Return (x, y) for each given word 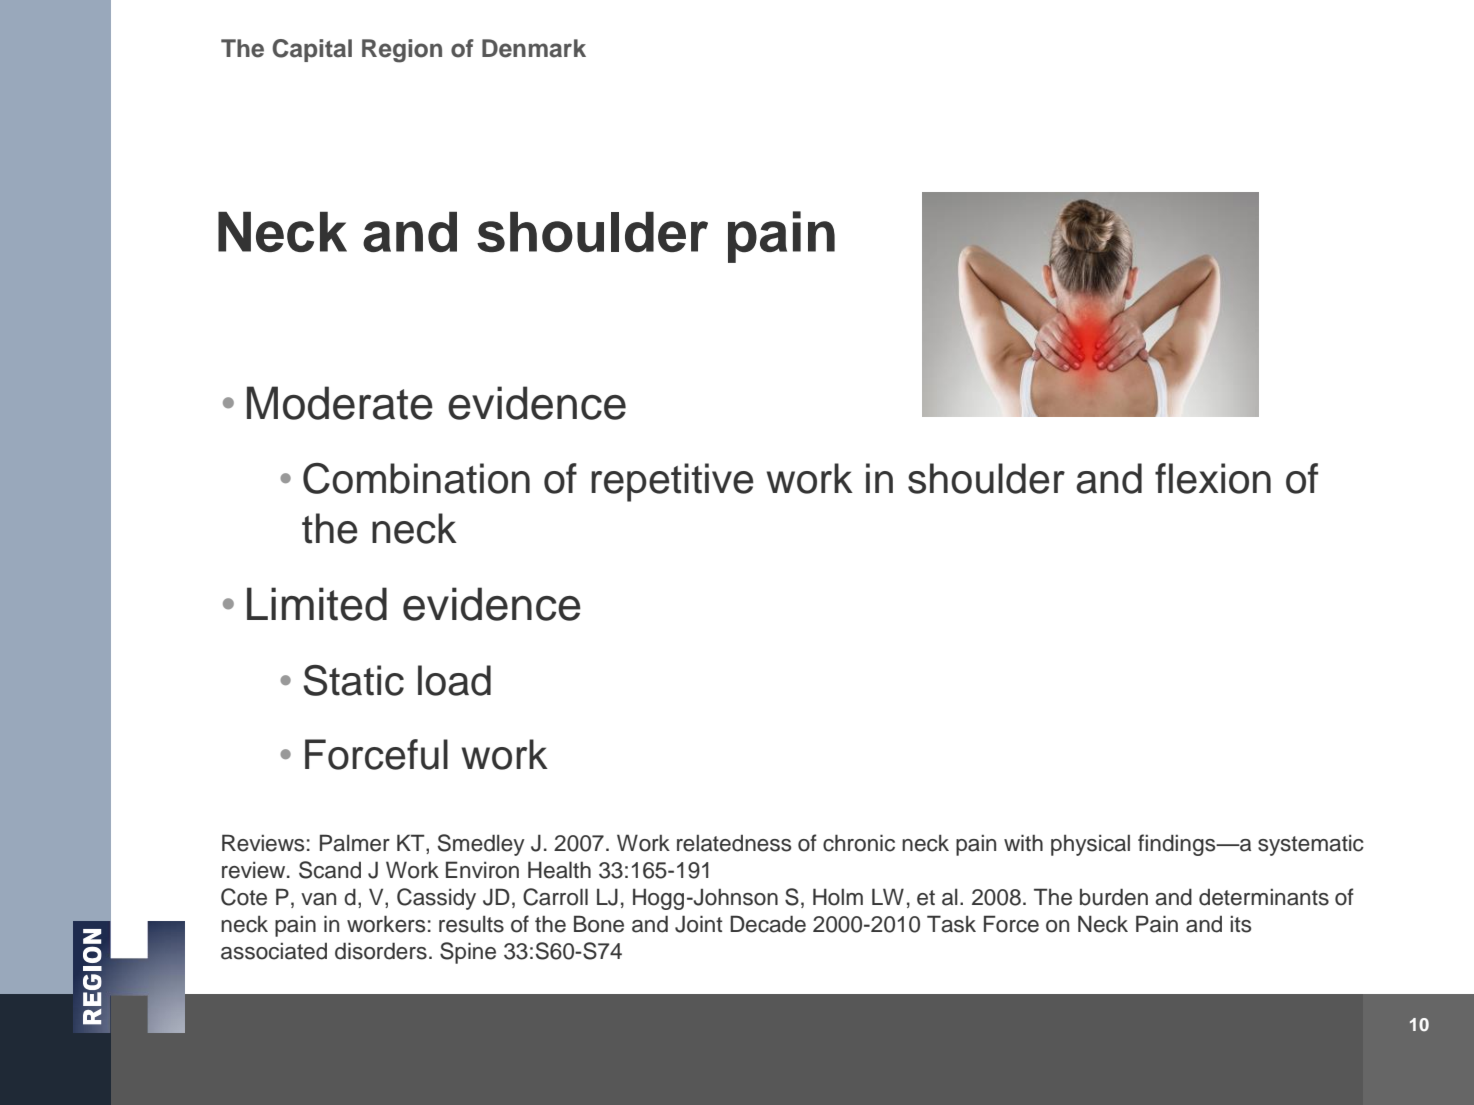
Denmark (534, 48)
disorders (381, 951)
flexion (1213, 478)
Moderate (340, 403)
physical (1090, 845)
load (454, 680)
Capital (312, 50)
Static (353, 680)
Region (402, 51)
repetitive (672, 482)
